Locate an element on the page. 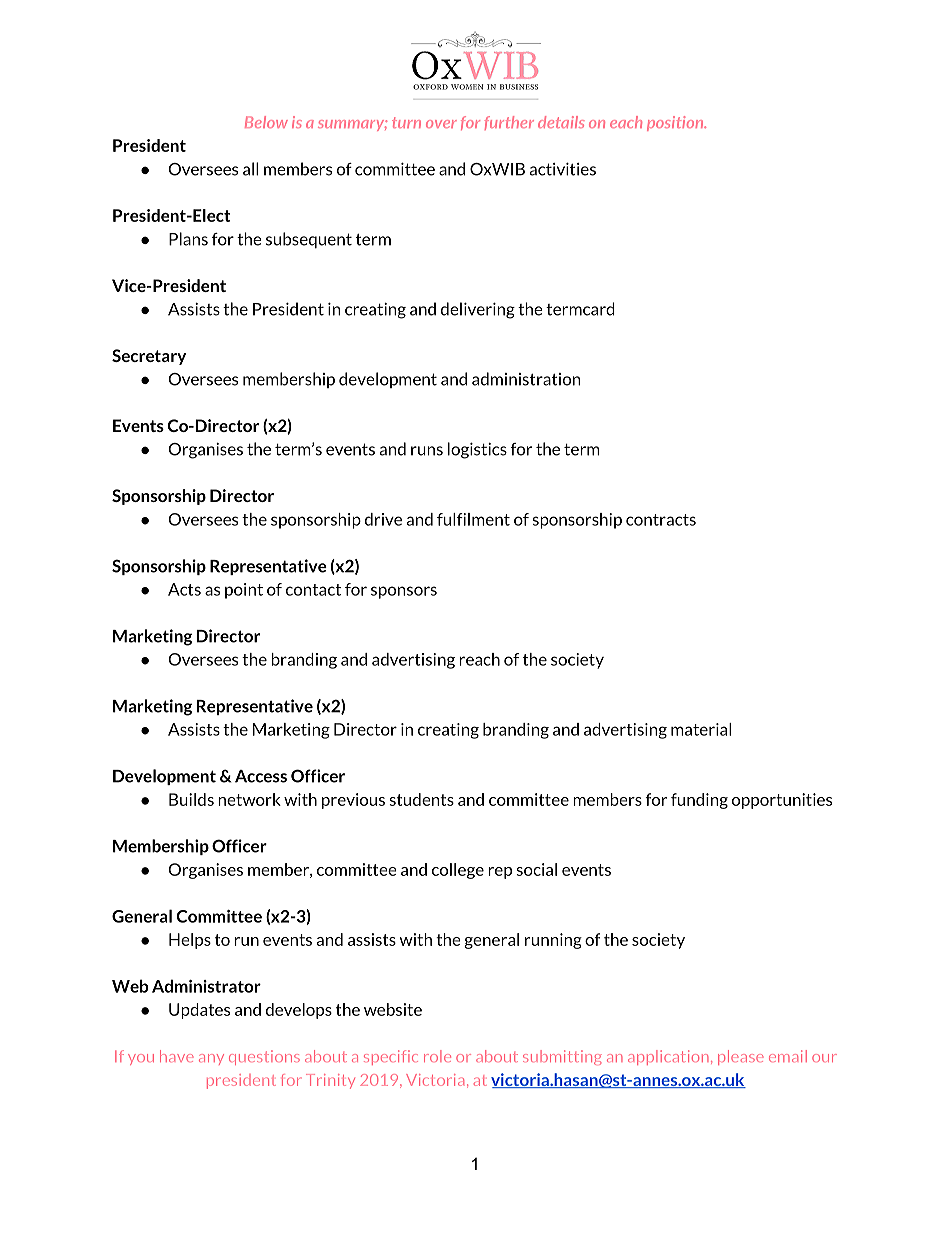 The width and height of the page is (952, 1233). delivering is located at coordinates (478, 310).
